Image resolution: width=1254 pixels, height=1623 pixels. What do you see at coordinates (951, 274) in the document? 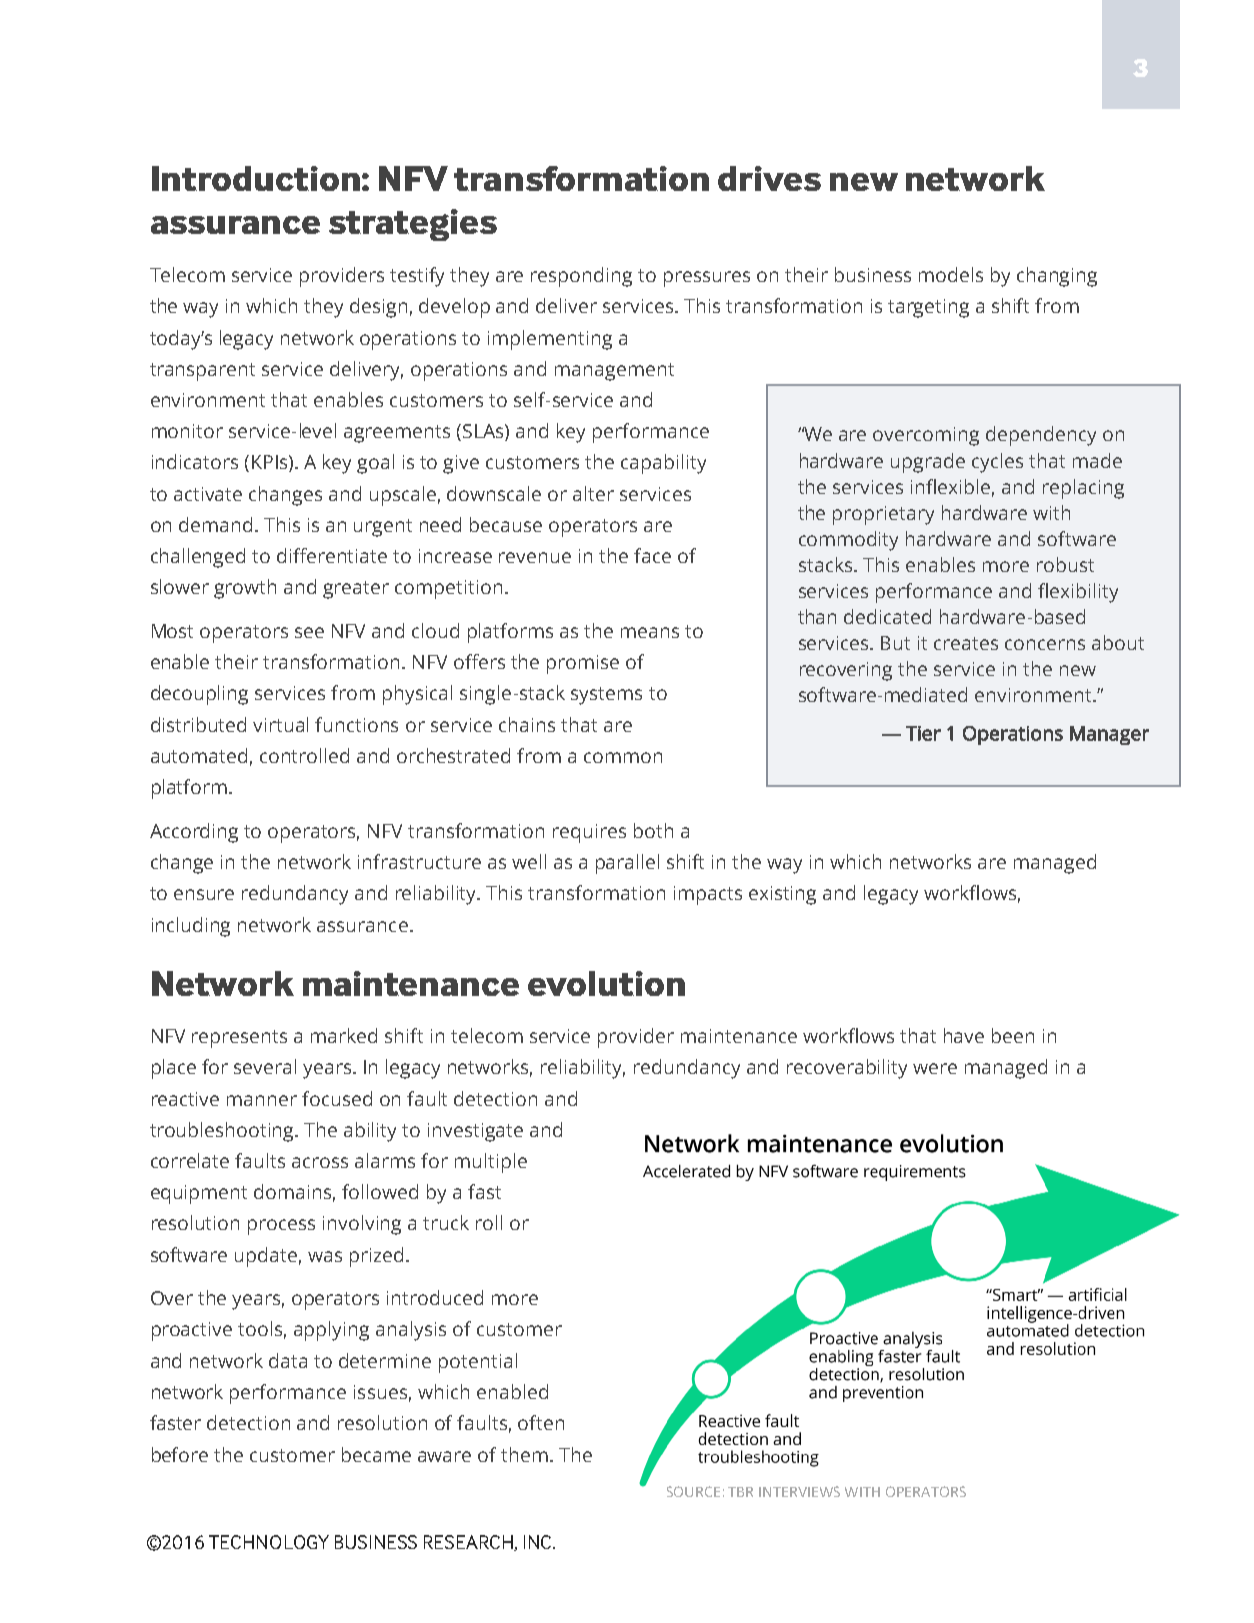
I see `models` at bounding box center [951, 274].
